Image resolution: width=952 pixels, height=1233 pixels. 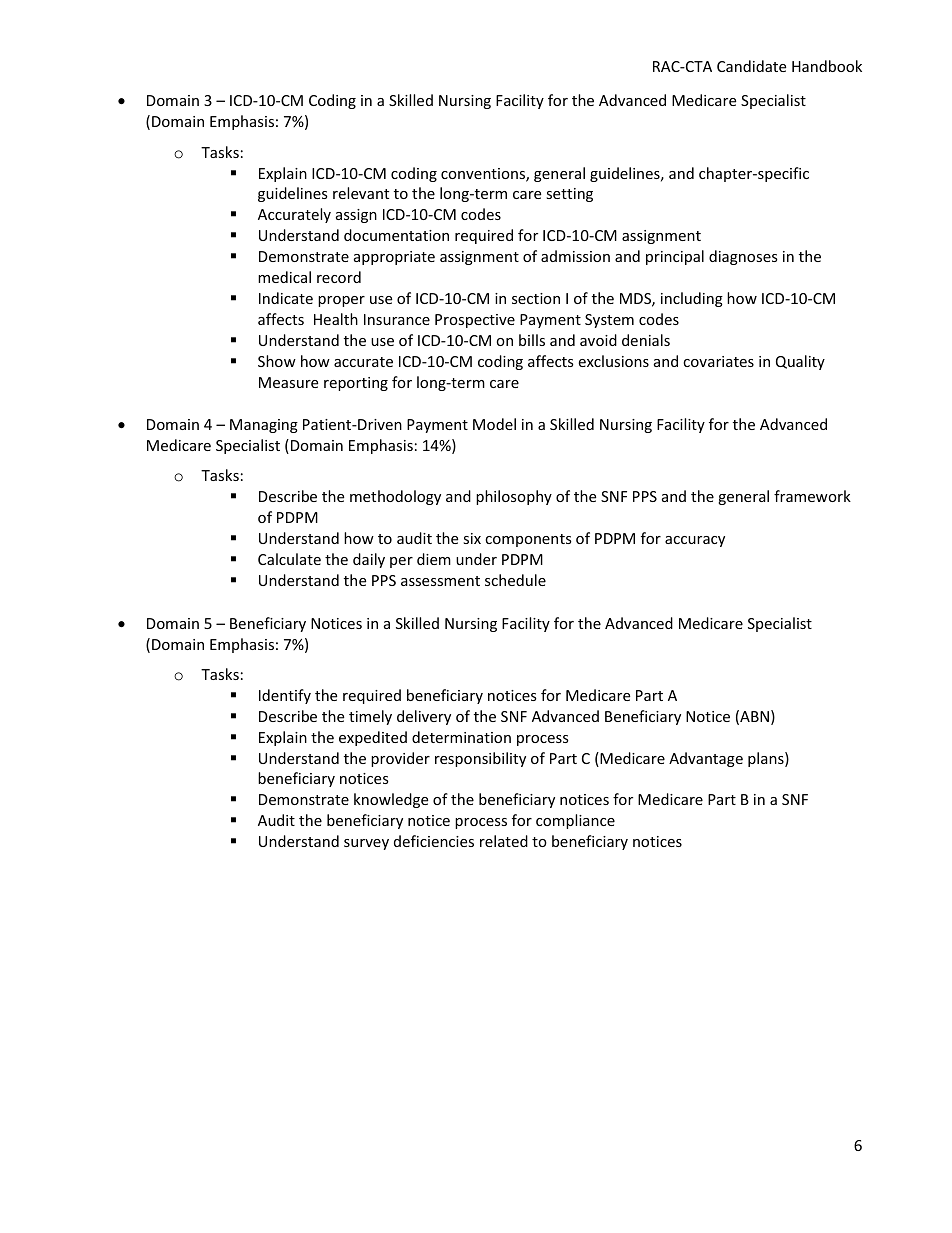 What do you see at coordinates (812, 496) in the image?
I see `framework` at bounding box center [812, 496].
